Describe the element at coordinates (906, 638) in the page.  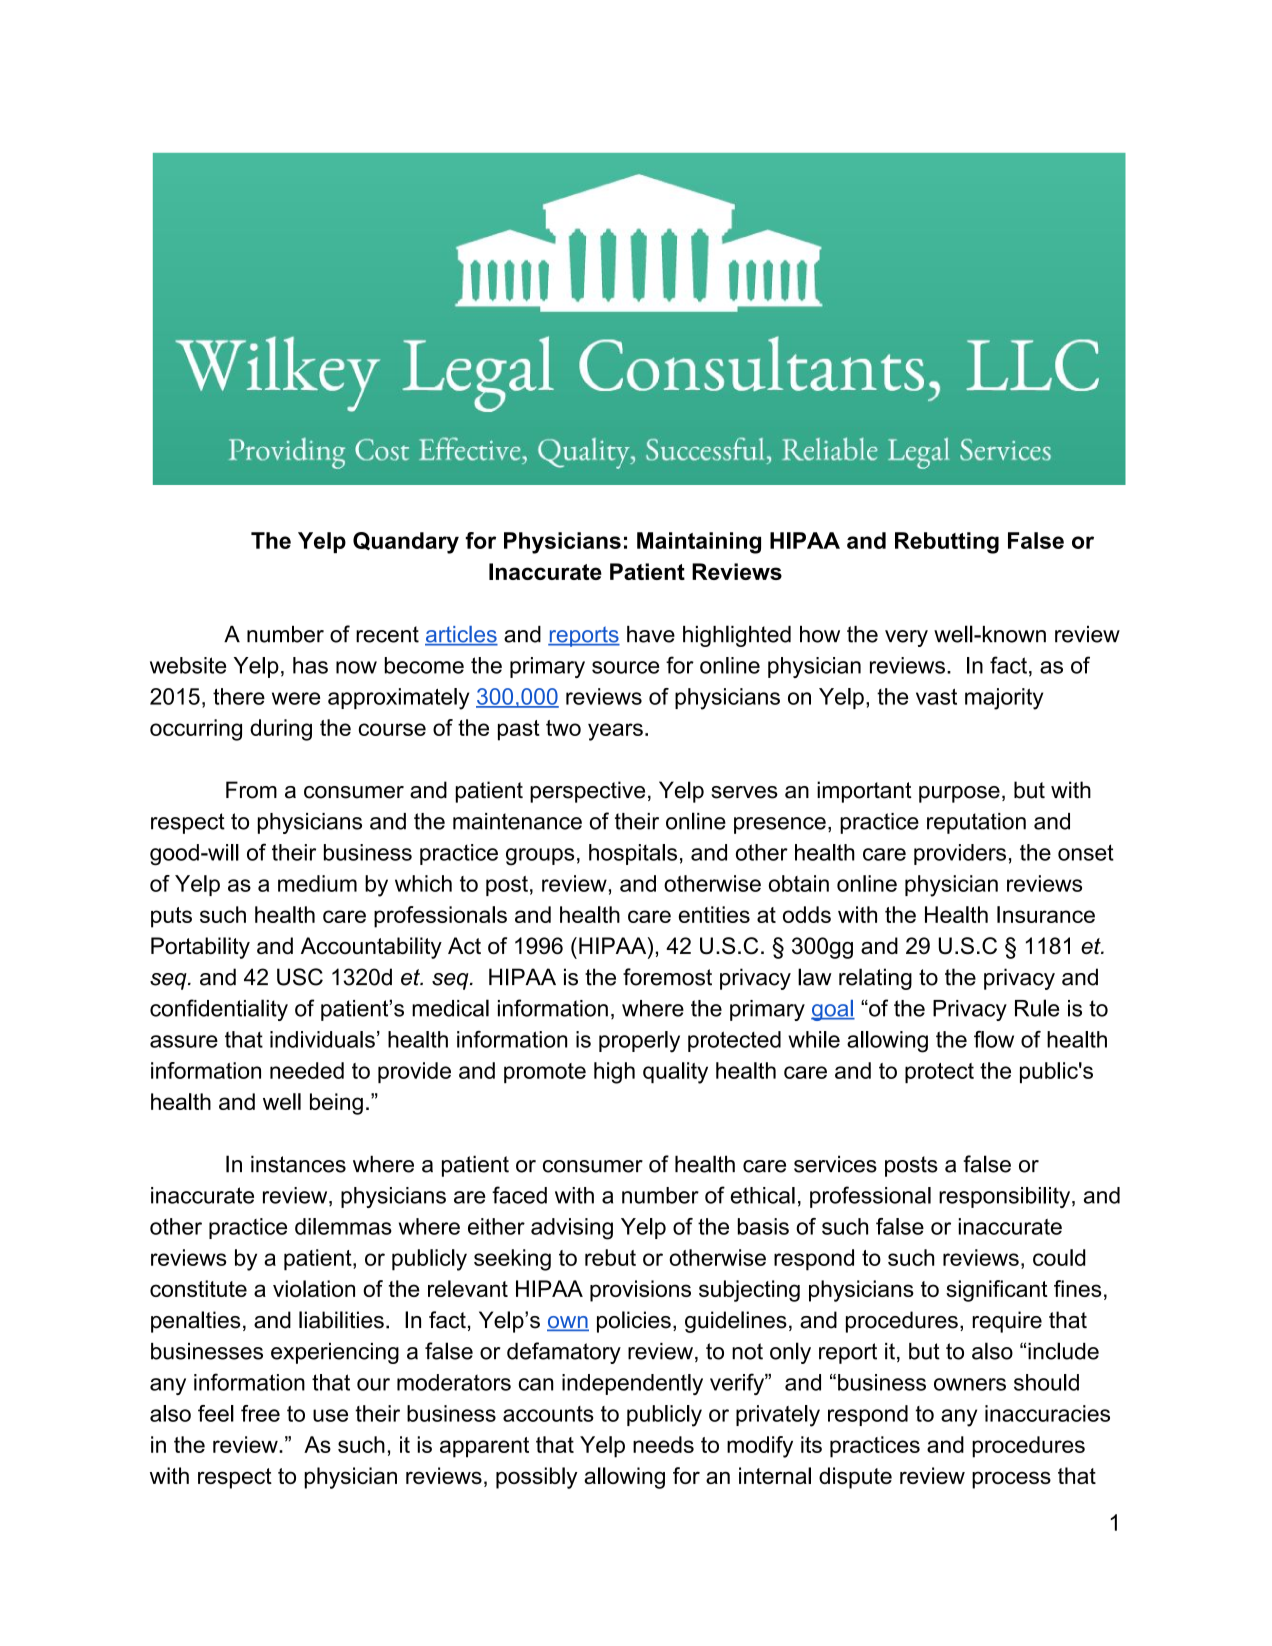
I see `very` at that location.
